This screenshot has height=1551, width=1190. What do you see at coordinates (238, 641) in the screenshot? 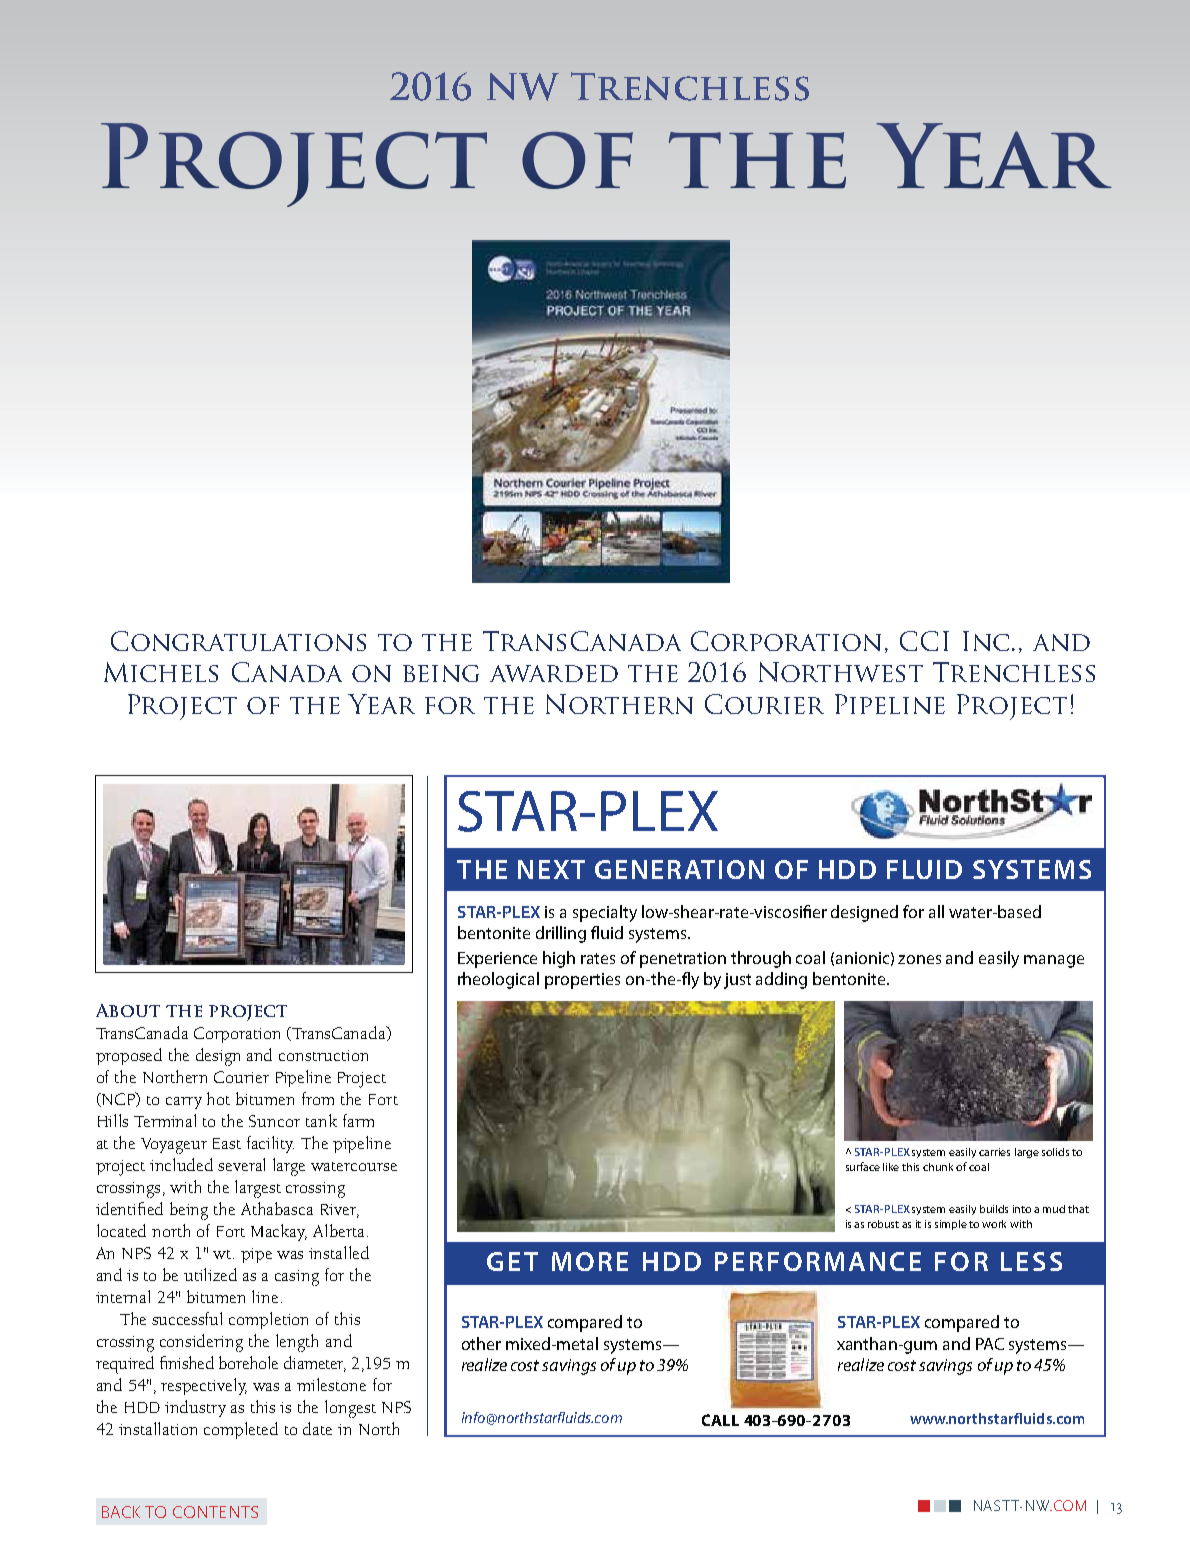
I see `Congratulations` at bounding box center [238, 641].
